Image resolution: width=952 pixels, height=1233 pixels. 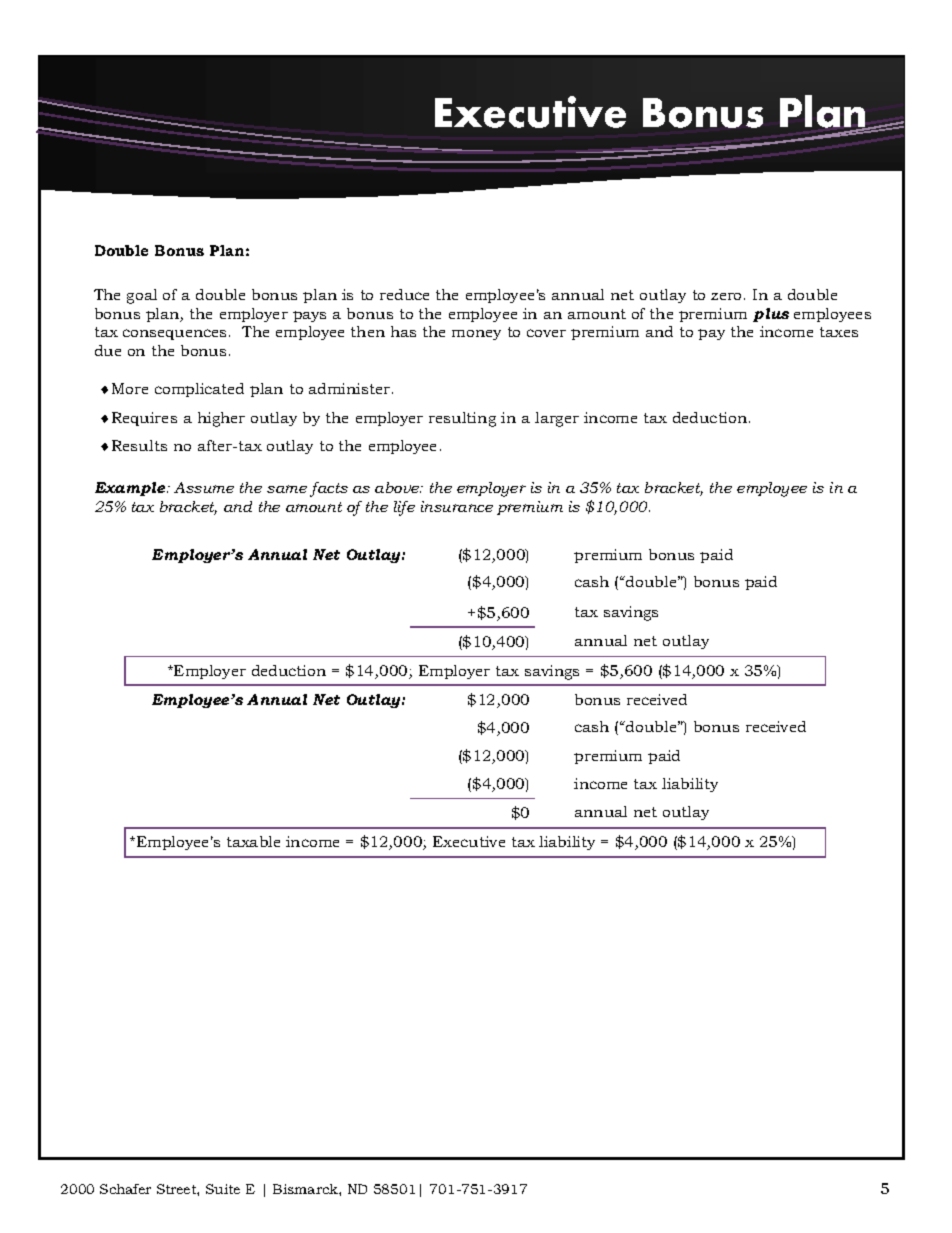 What do you see at coordinates (771, 315) in the page?
I see `plus` at bounding box center [771, 315].
